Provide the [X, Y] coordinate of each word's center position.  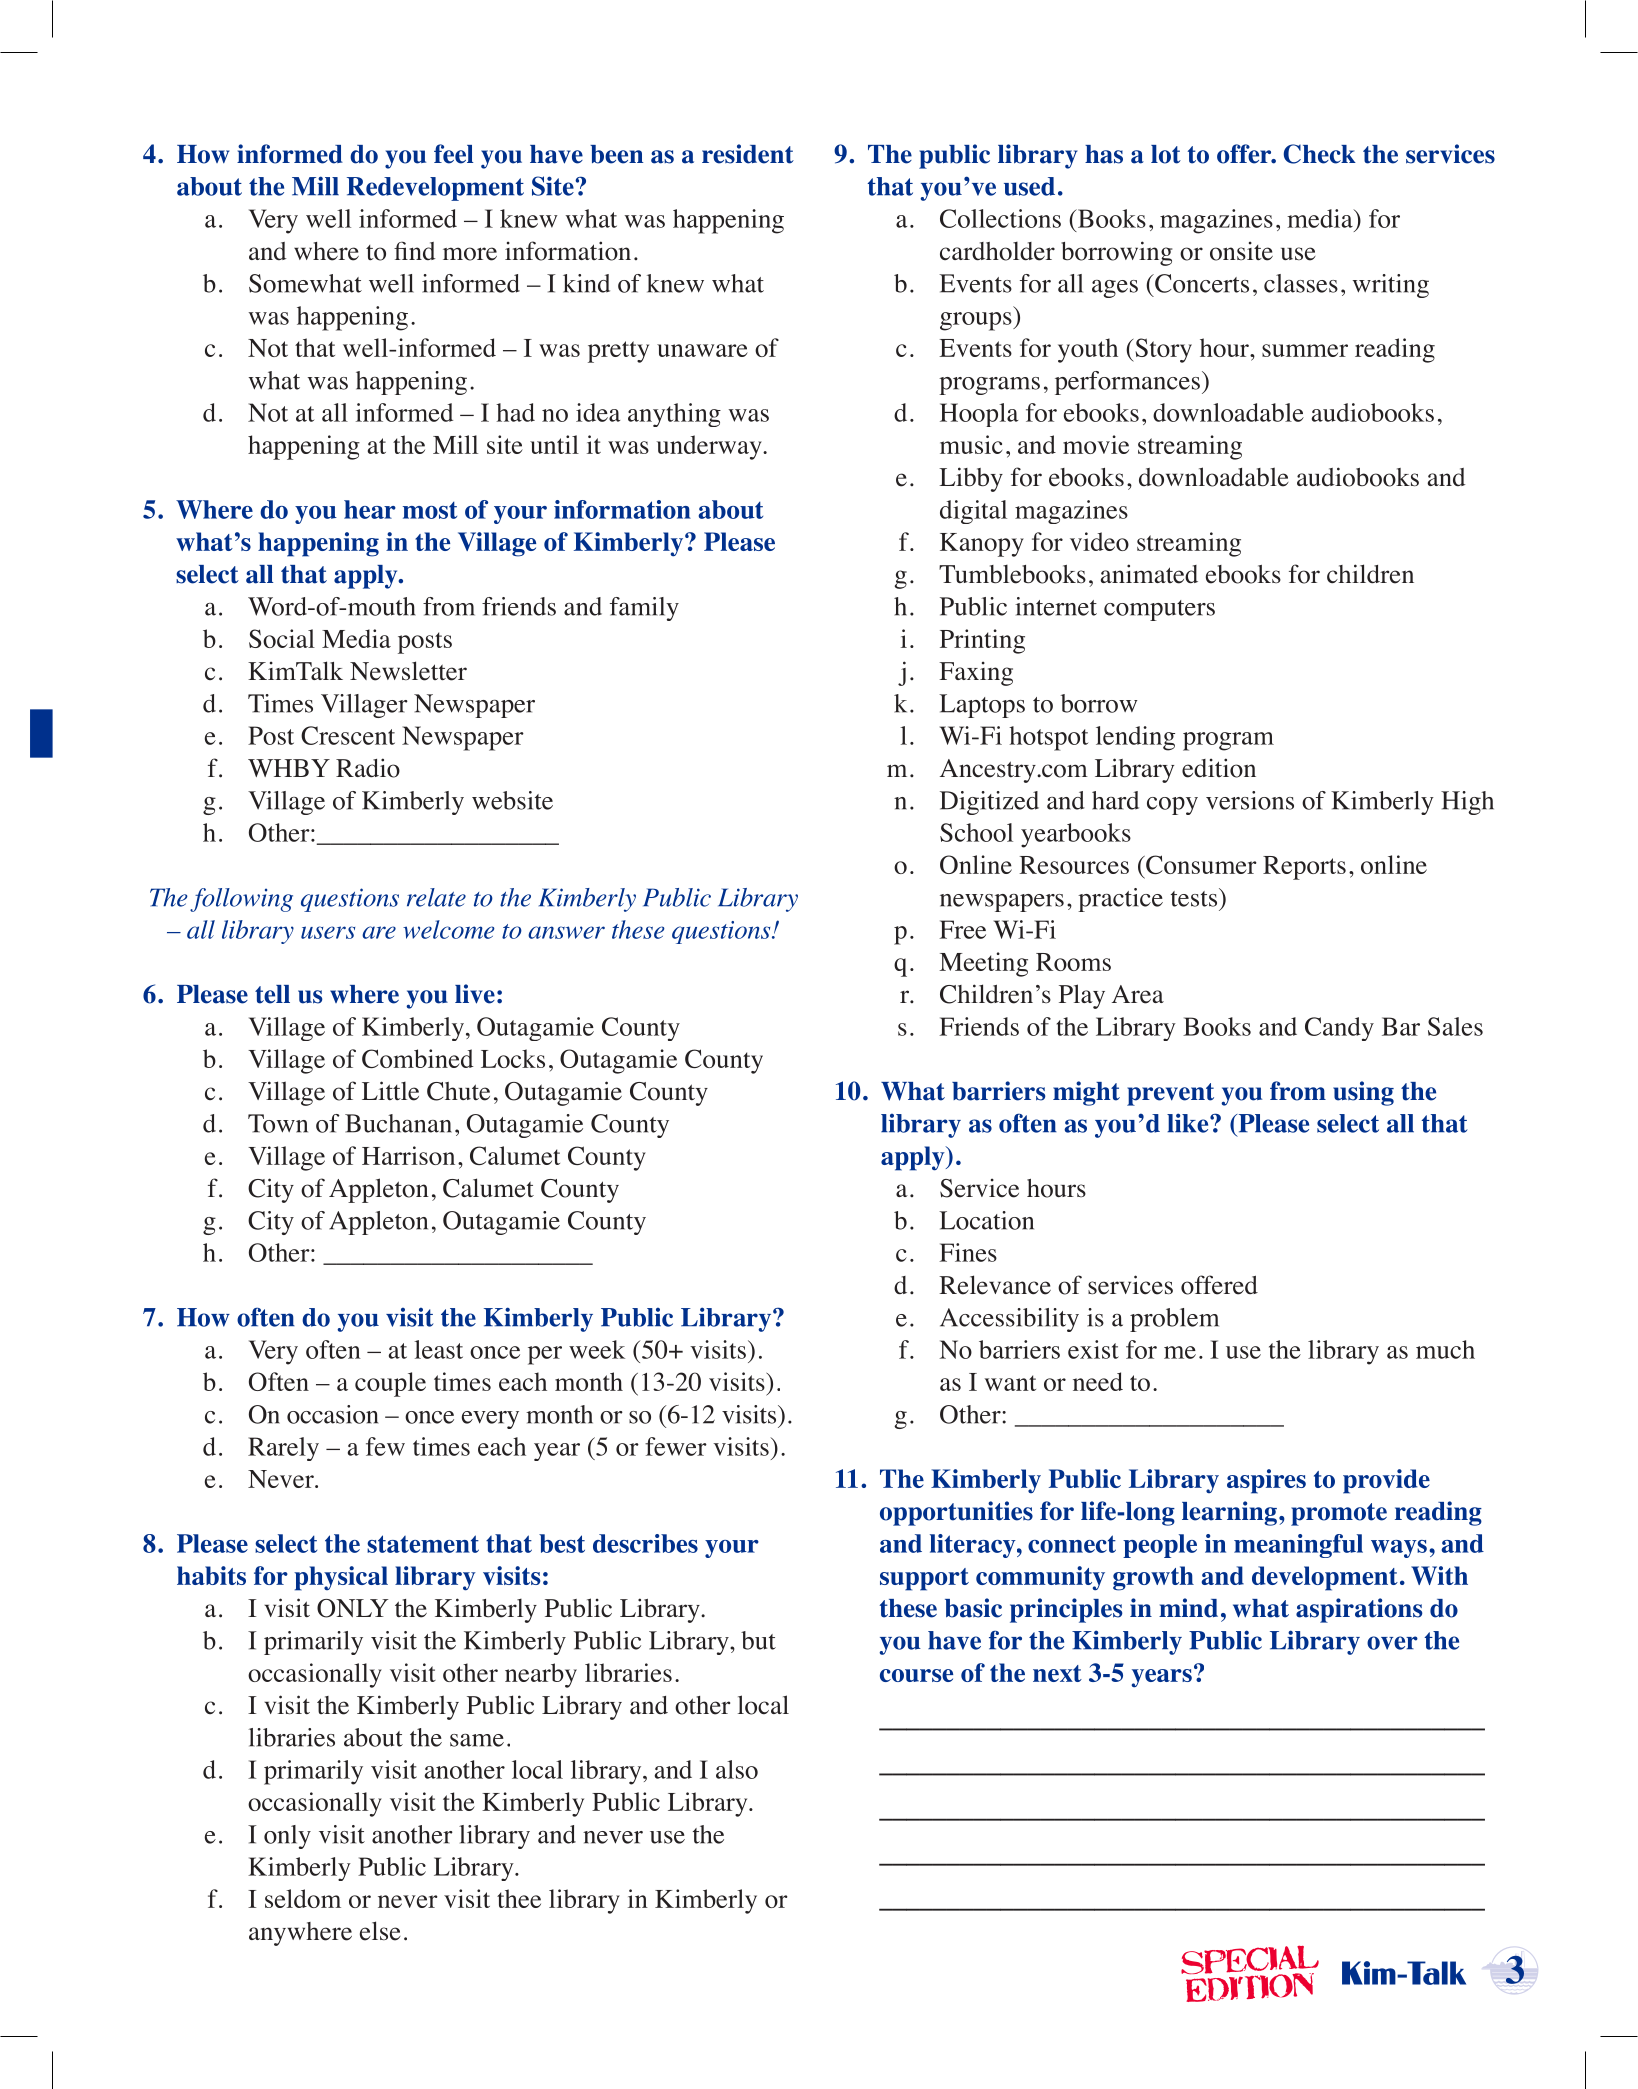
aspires [1266, 1481]
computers [1159, 610]
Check [1320, 154]
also [737, 1769]
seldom [303, 1898]
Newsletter [408, 671]
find [415, 250]
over [1392, 1643]
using [1363, 1093]
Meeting [983, 964]
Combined [418, 1058]
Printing [982, 641]
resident [748, 154]
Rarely [283, 1449]
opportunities [956, 1513]
